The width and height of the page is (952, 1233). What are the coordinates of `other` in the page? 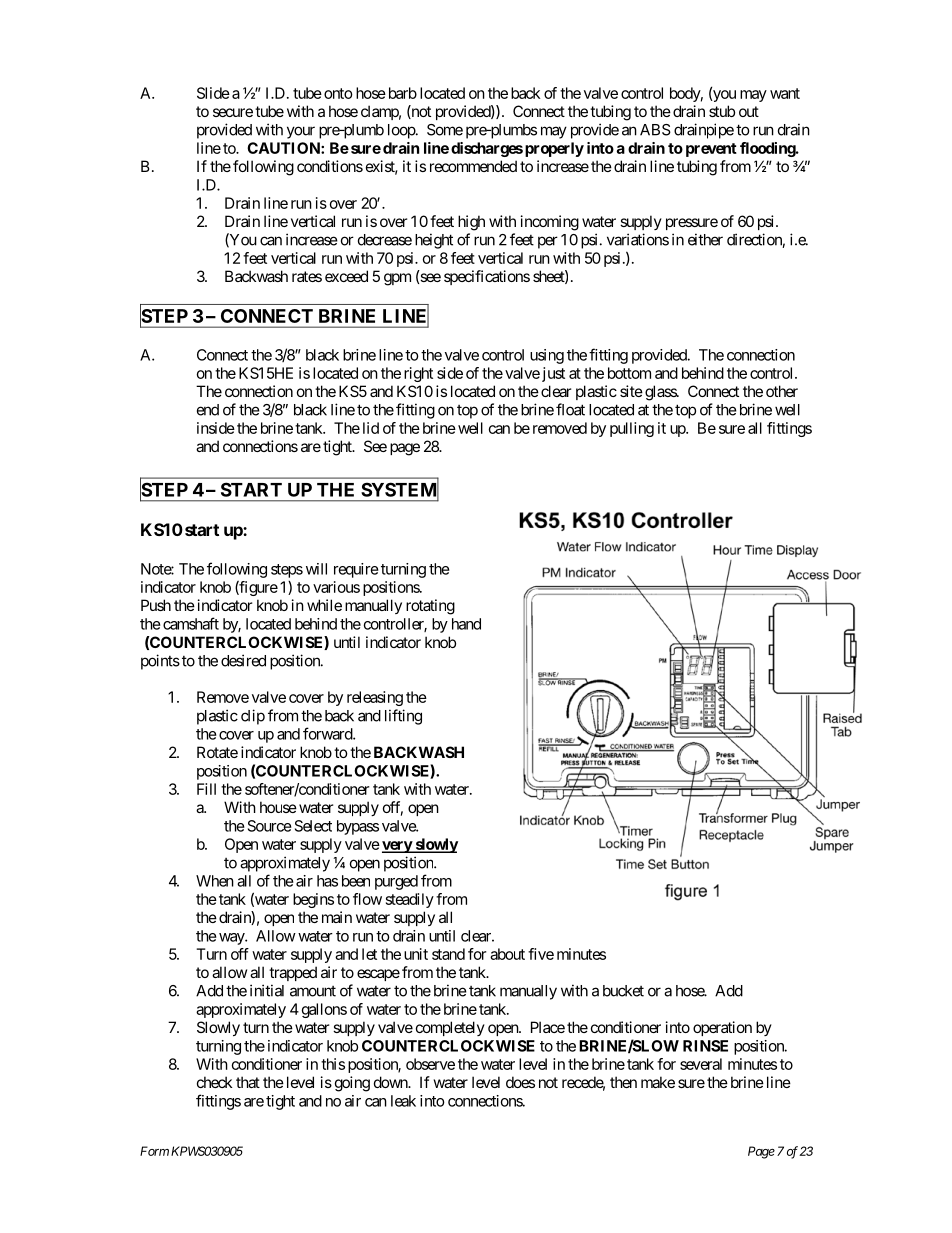 It's located at (782, 391).
